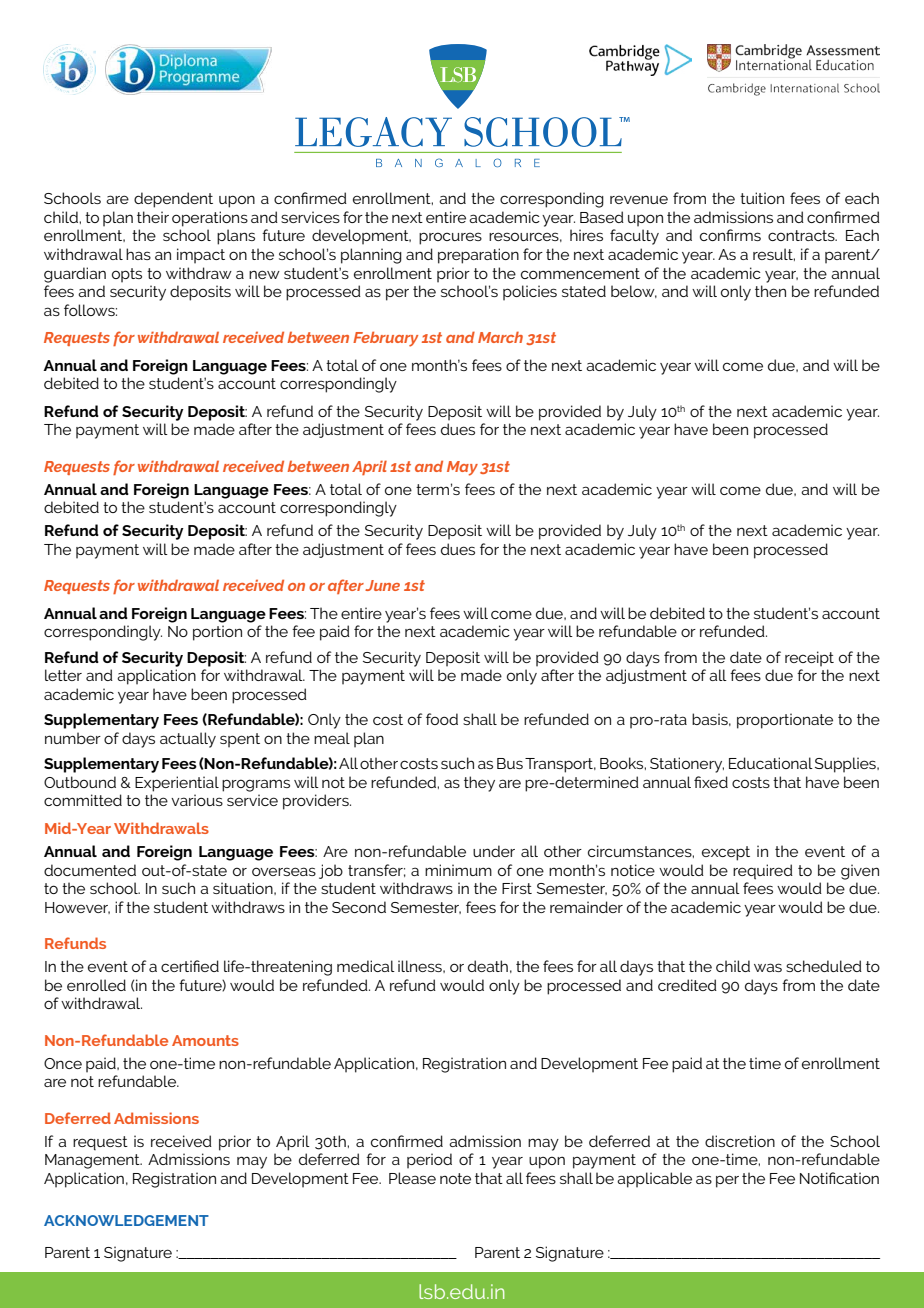 The image size is (924, 1308). What do you see at coordinates (839, 1178) in the page?
I see `Notification` at bounding box center [839, 1178].
